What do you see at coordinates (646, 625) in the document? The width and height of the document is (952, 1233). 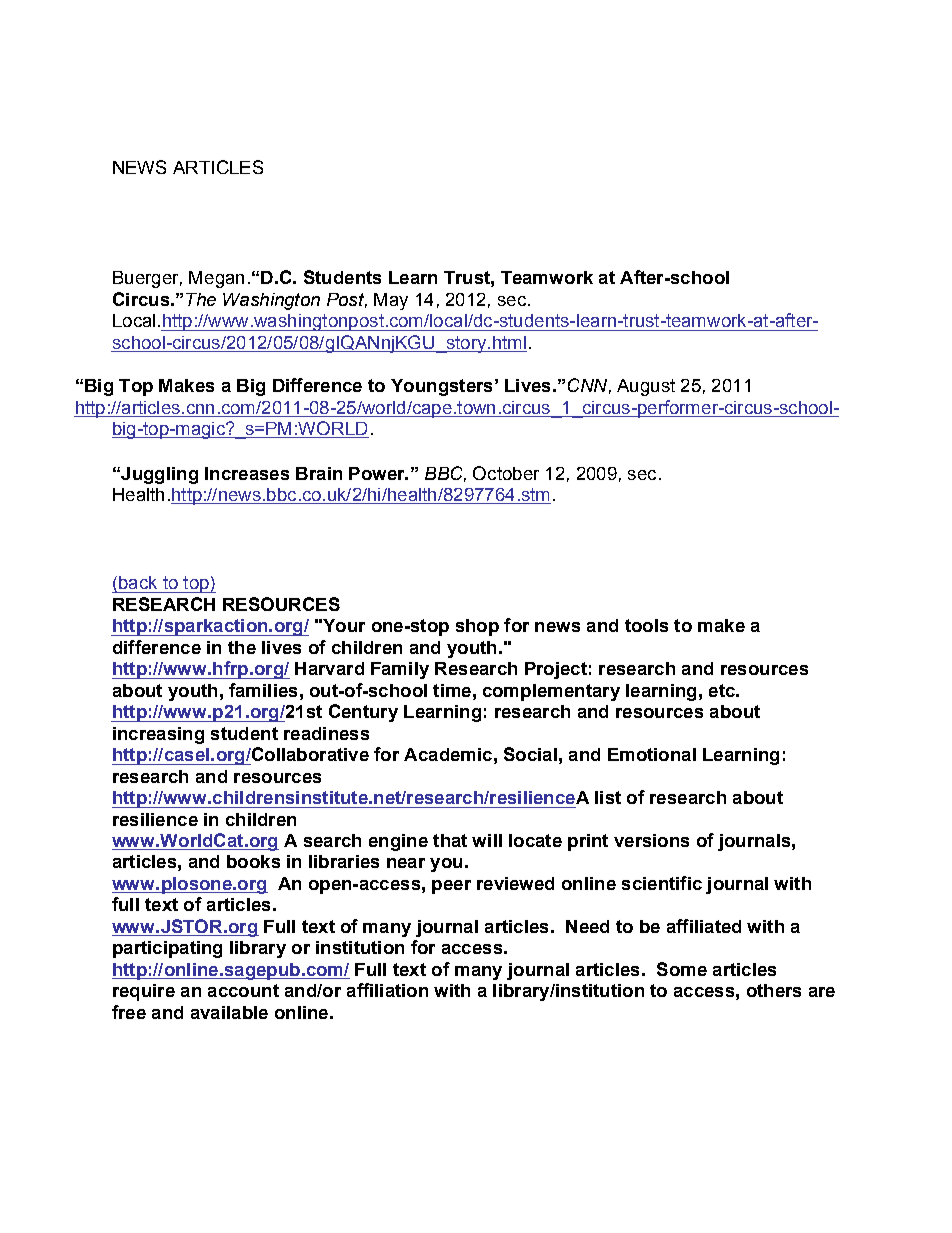 I see `tools` at bounding box center [646, 625].
